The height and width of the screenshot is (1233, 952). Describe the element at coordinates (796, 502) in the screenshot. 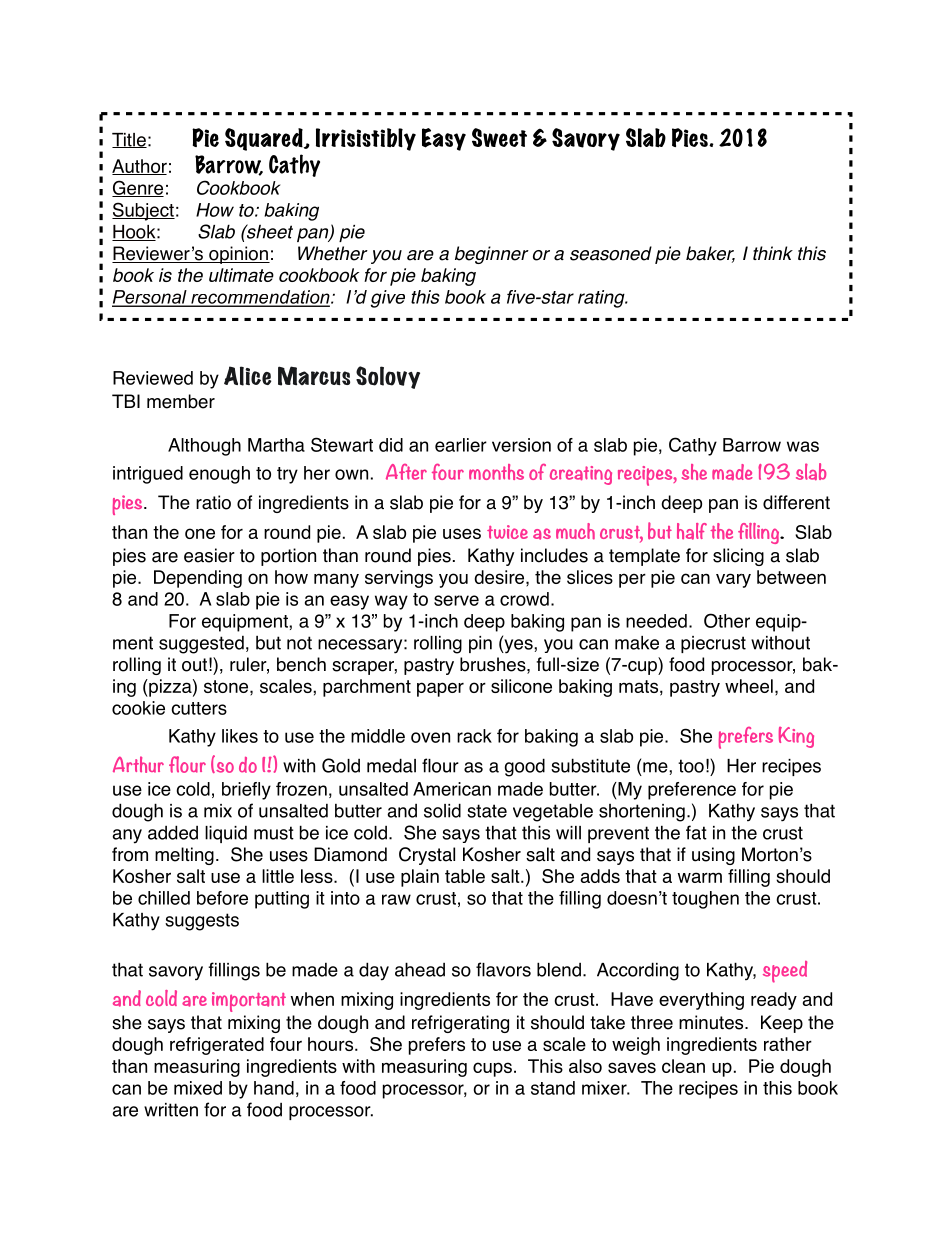

I see `different` at that location.
